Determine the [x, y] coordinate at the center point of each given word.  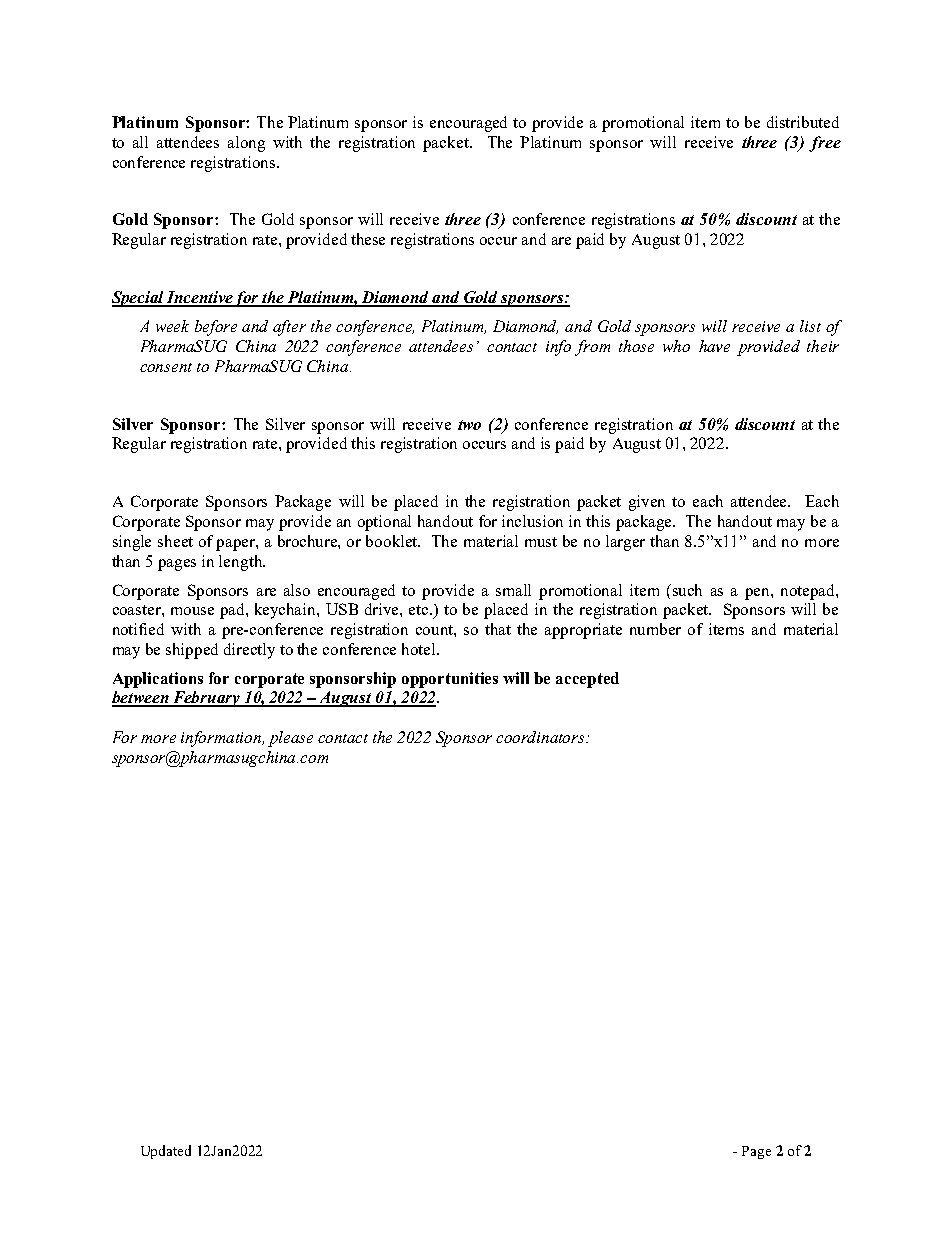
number [655, 629]
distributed [803, 122]
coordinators [541, 737]
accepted [587, 680]
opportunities [450, 680]
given [647, 503]
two [469, 425]
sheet [175, 541]
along [246, 144]
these [368, 239]
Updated [166, 1152]
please [290, 739]
